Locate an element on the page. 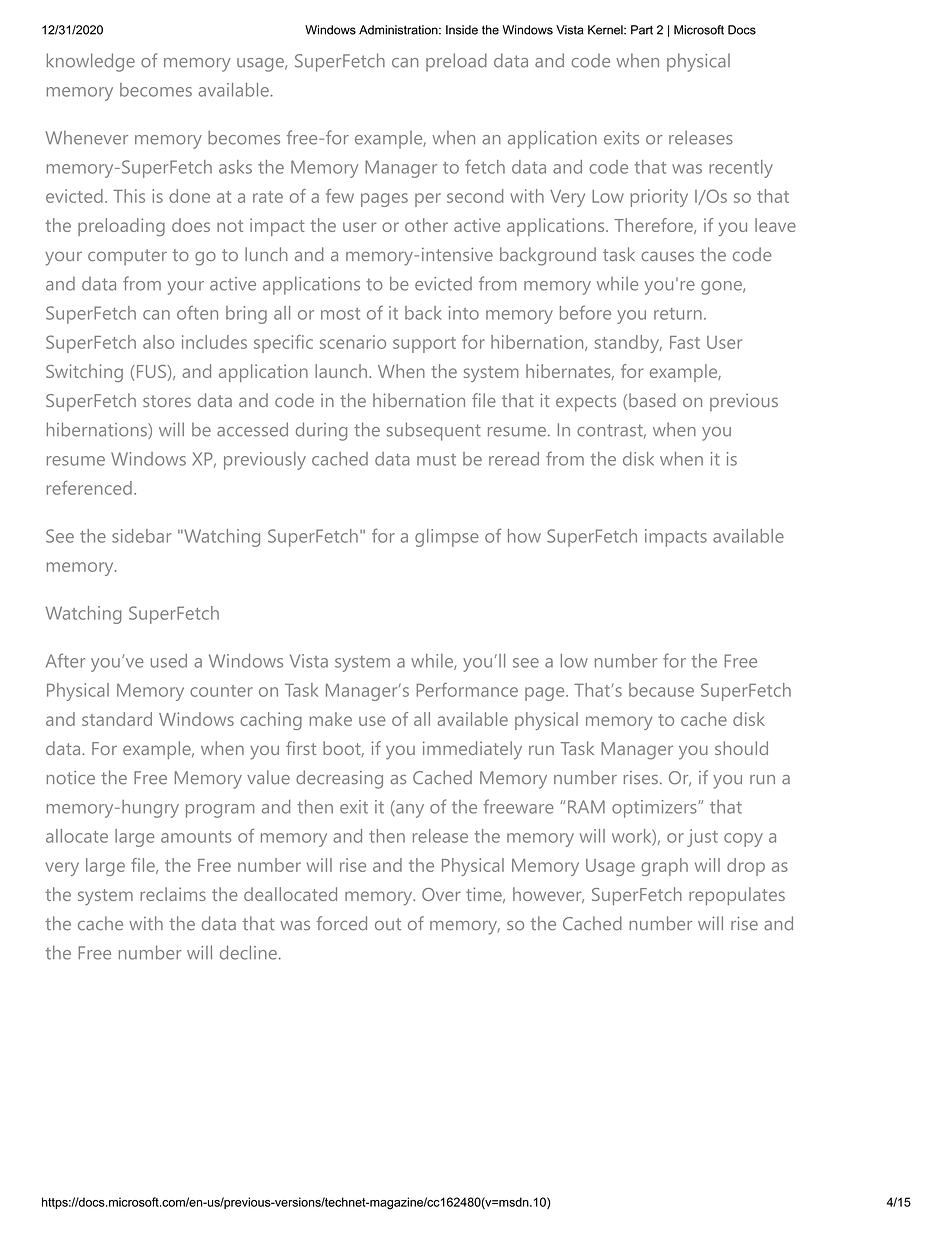  out is located at coordinates (388, 924).
